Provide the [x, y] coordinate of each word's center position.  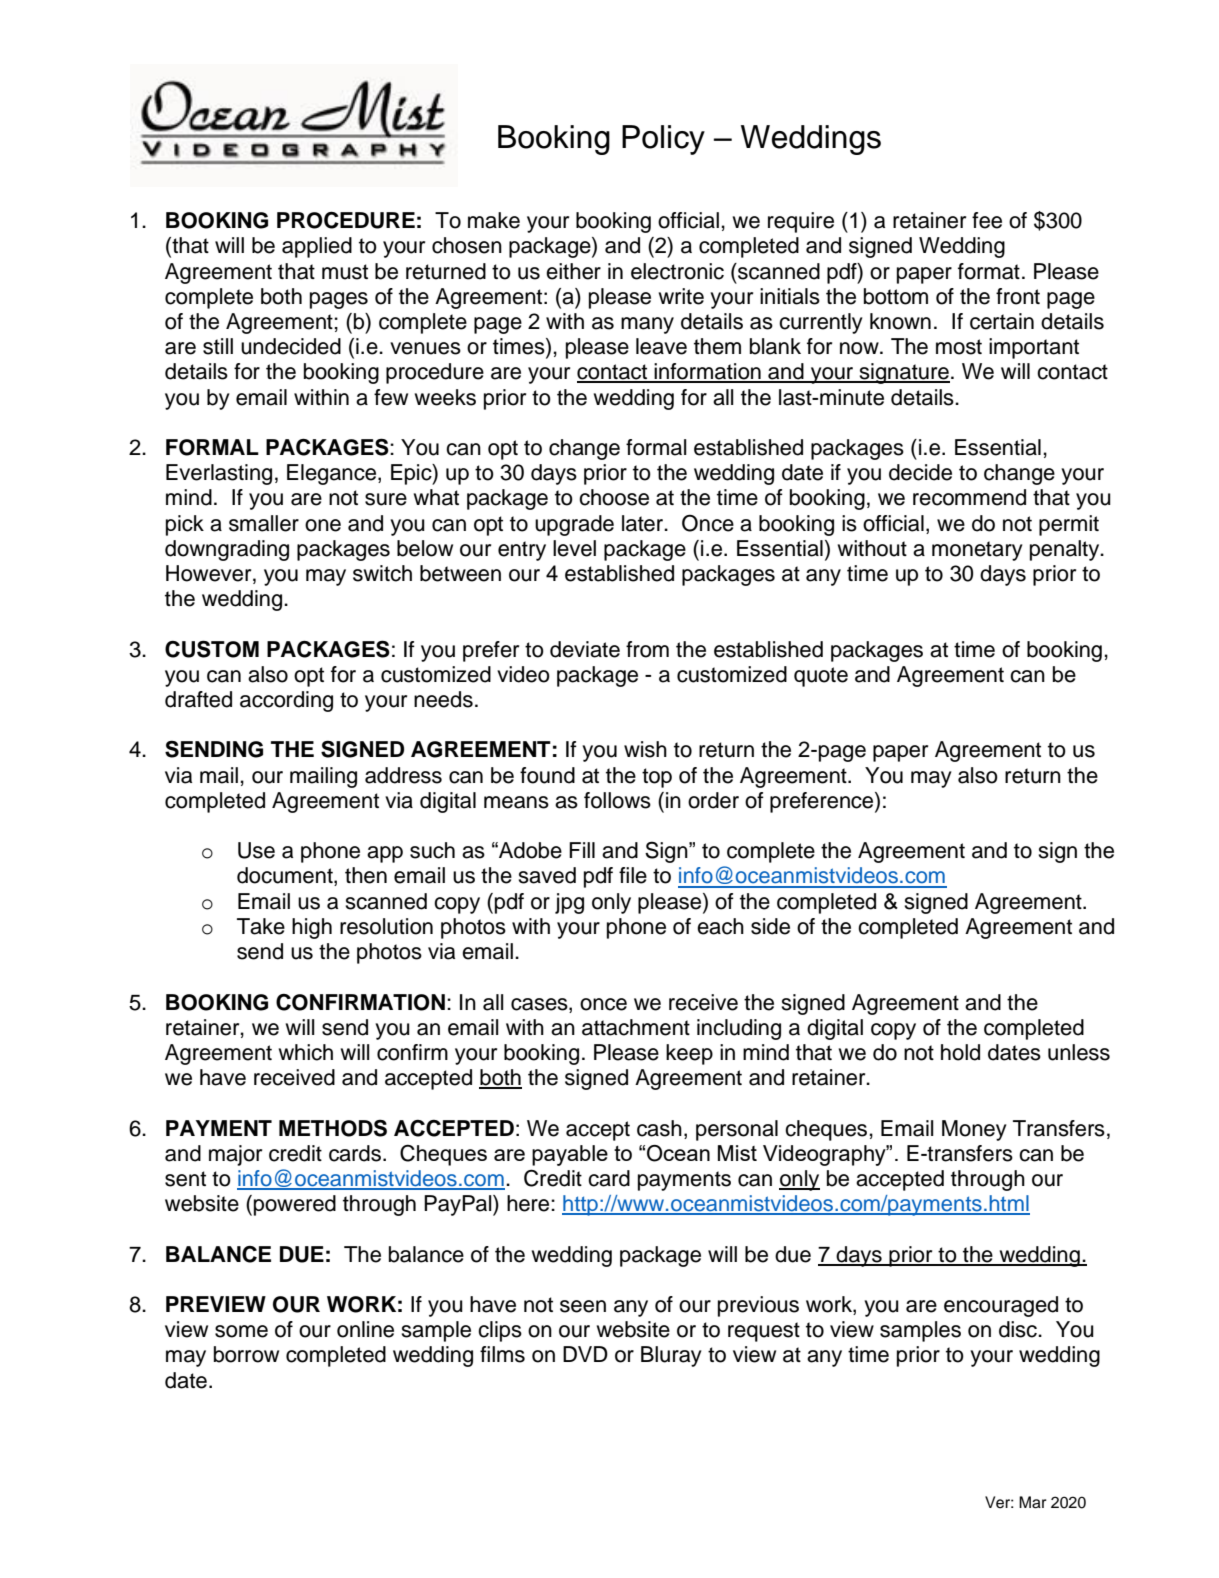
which [306, 1052]
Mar [1033, 1502]
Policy [663, 140]
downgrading [227, 550]
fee [987, 220]
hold [960, 1052]
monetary [977, 551]
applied [317, 247]
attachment [636, 1027]
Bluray [671, 1356]
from [647, 649]
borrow [246, 1354]
